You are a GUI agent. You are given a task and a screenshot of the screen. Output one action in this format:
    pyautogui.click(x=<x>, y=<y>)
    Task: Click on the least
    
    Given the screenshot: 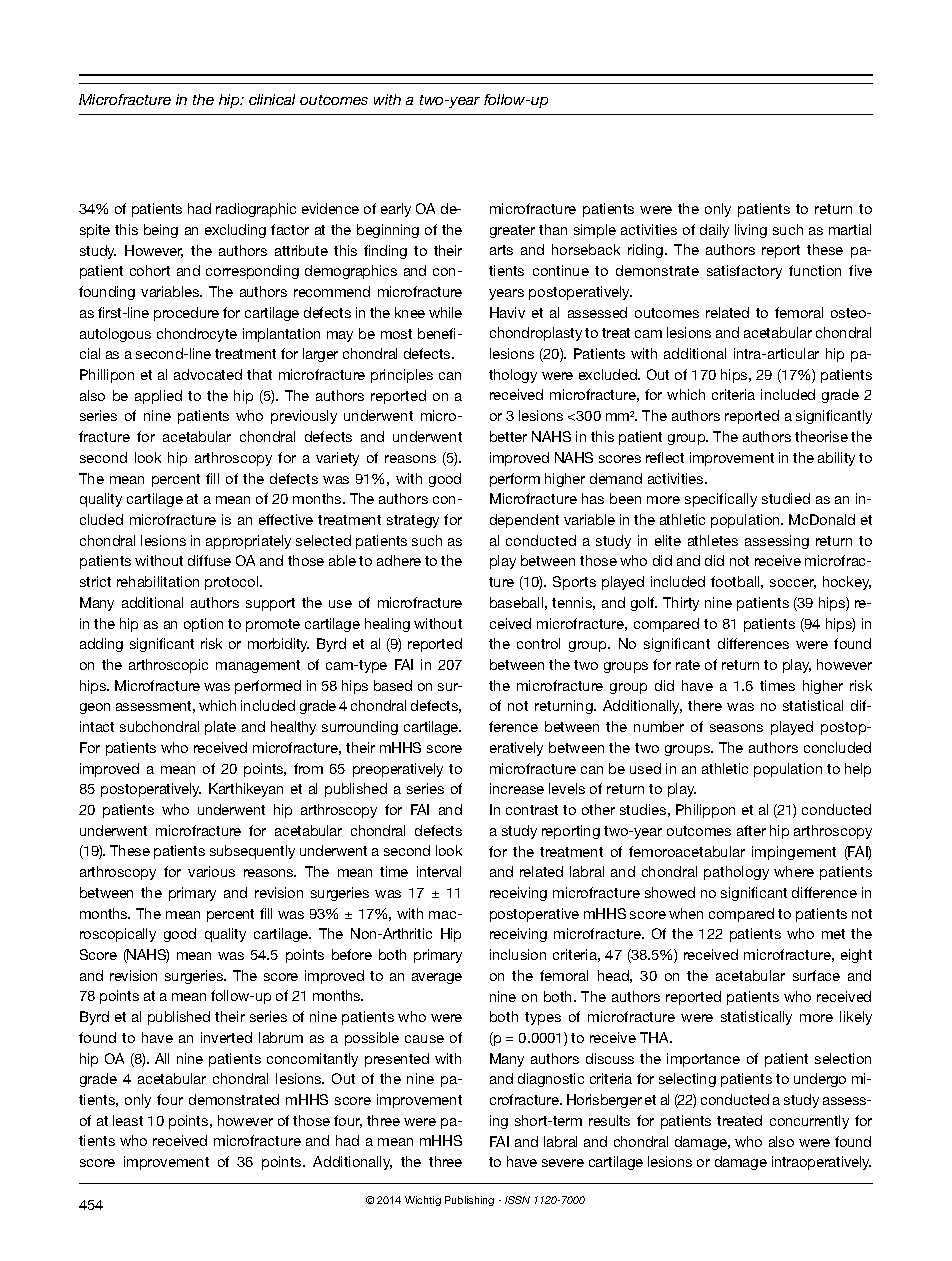 What is the action you would take?
    pyautogui.click(x=128, y=1120)
